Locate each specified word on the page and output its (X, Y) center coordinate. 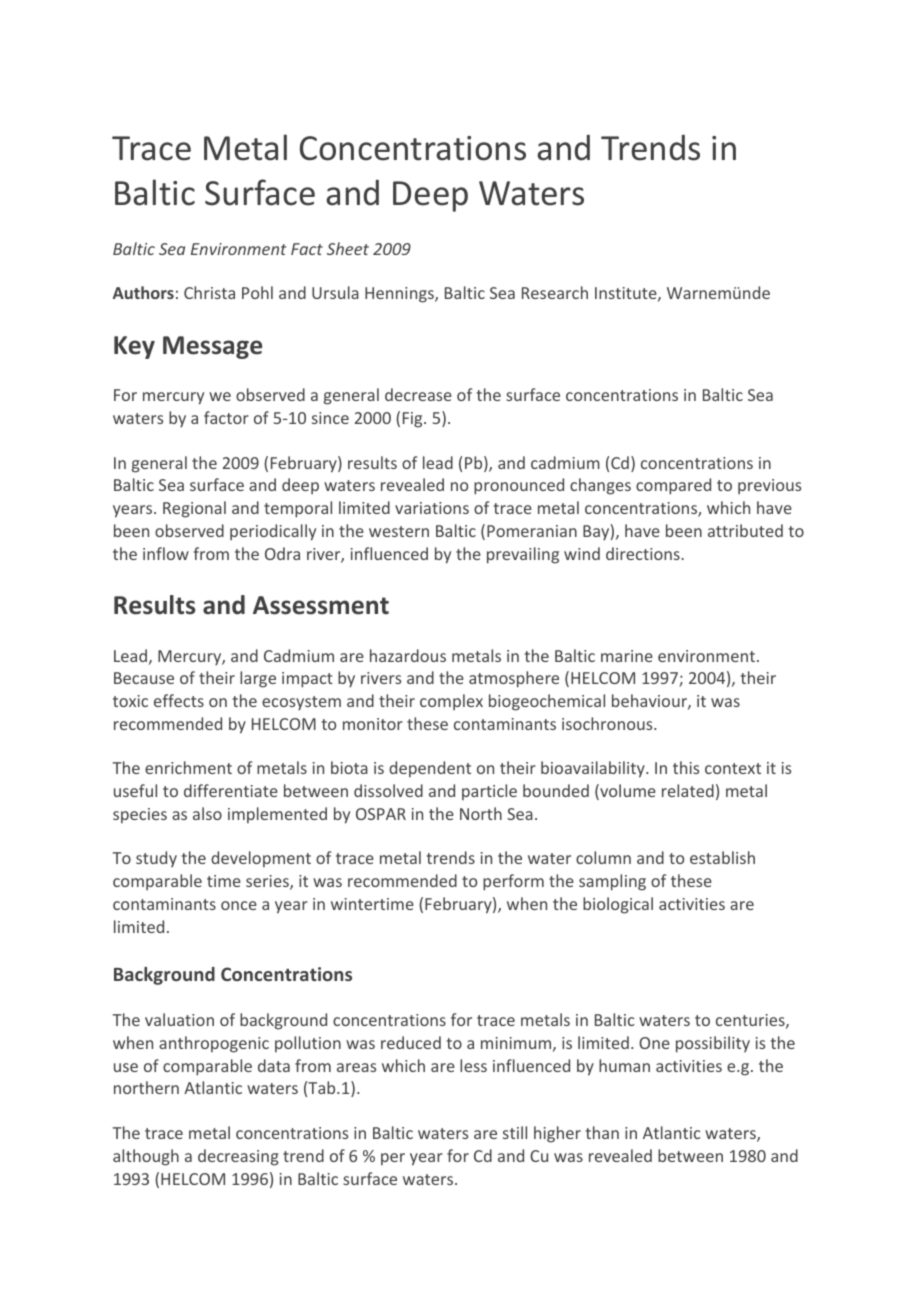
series (268, 882)
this (686, 767)
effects (179, 700)
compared (673, 486)
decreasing (238, 1157)
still (515, 1132)
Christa (209, 292)
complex (451, 702)
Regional (194, 509)
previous (769, 486)
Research (555, 292)
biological (618, 905)
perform (513, 882)
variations (432, 508)
